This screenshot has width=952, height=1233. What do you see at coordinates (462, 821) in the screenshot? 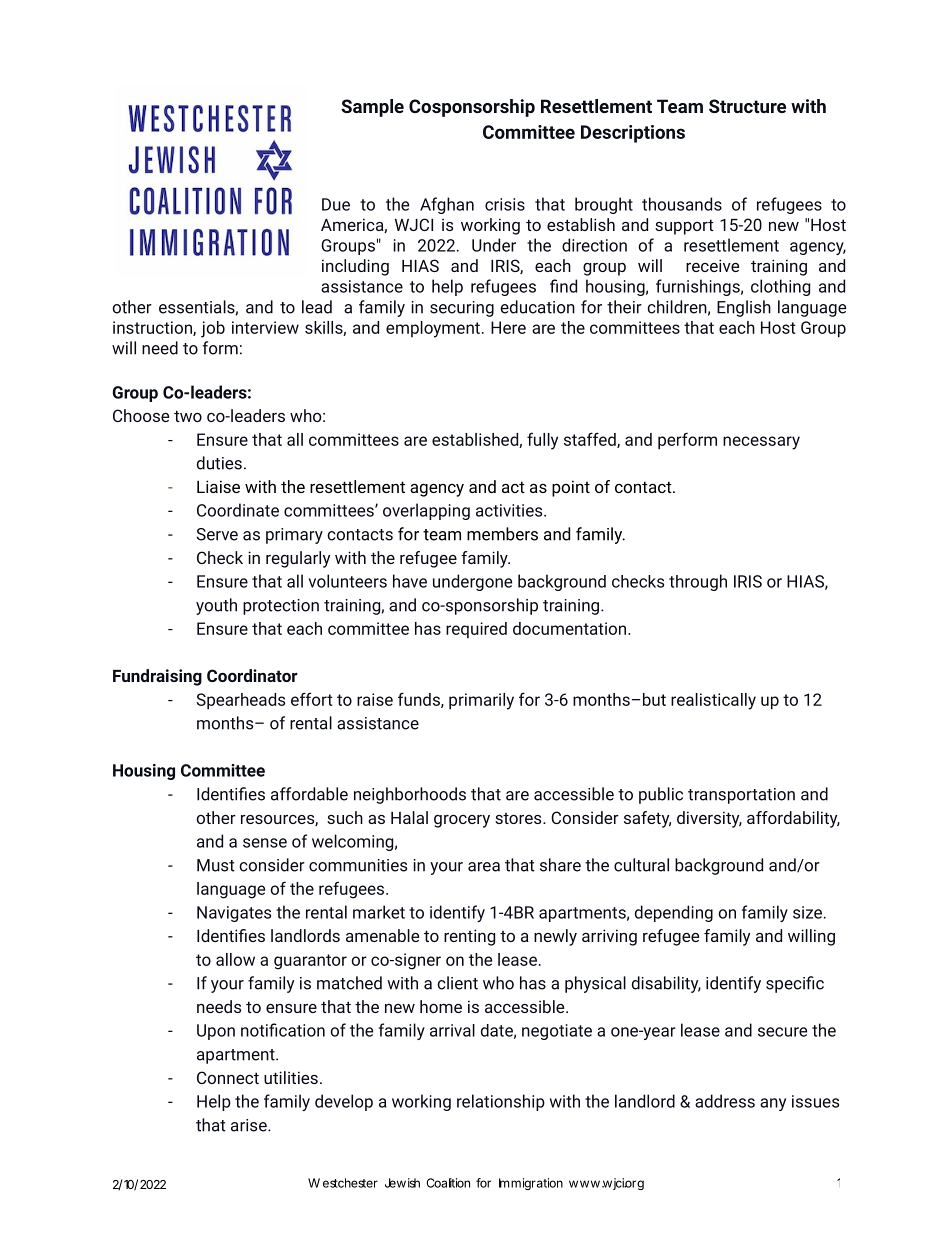
I see `grocery` at bounding box center [462, 821].
